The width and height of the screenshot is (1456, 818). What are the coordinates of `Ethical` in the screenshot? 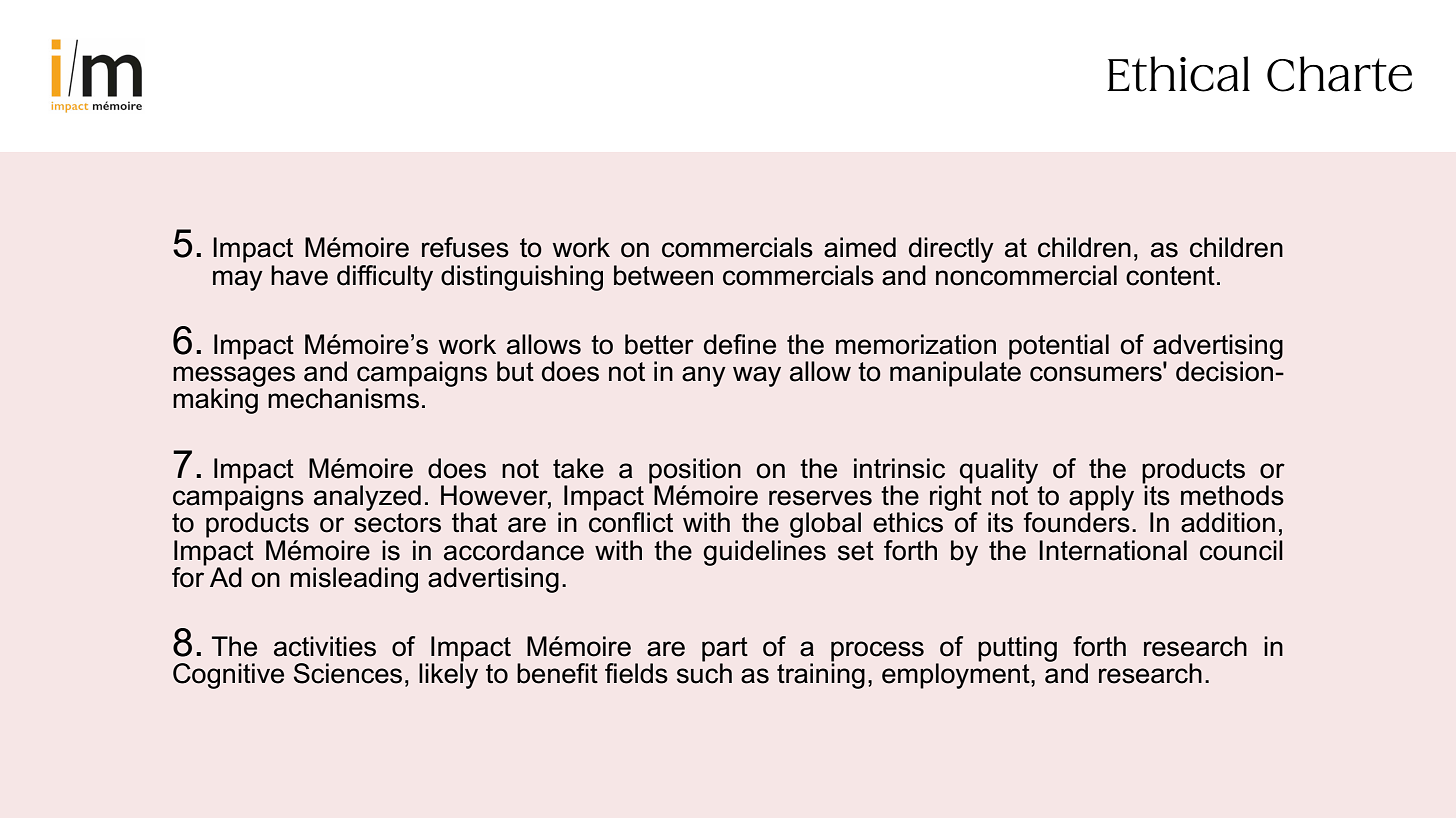 It's located at (1178, 74).
